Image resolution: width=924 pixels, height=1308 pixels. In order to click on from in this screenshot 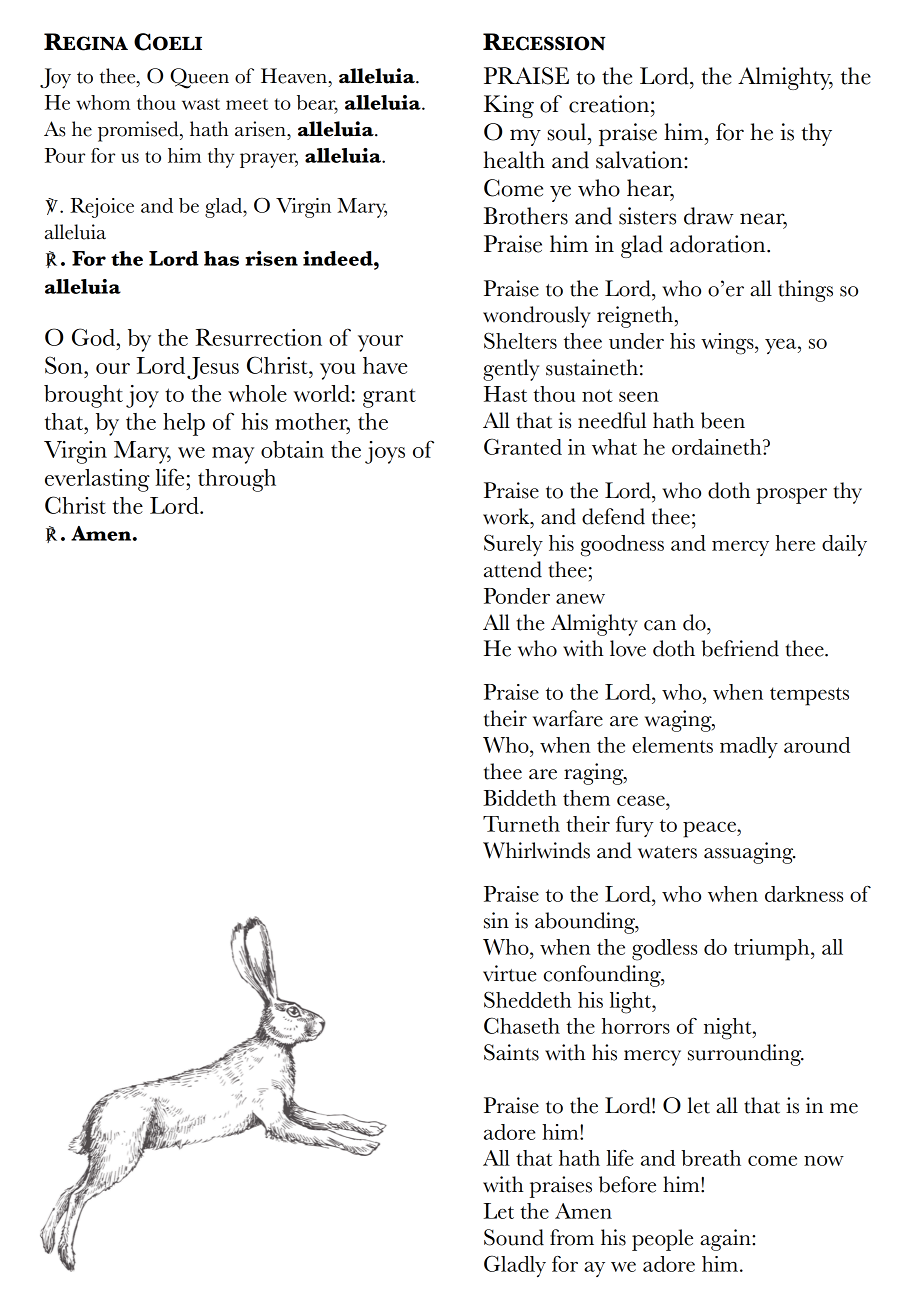, I will do `click(572, 1237)`.
